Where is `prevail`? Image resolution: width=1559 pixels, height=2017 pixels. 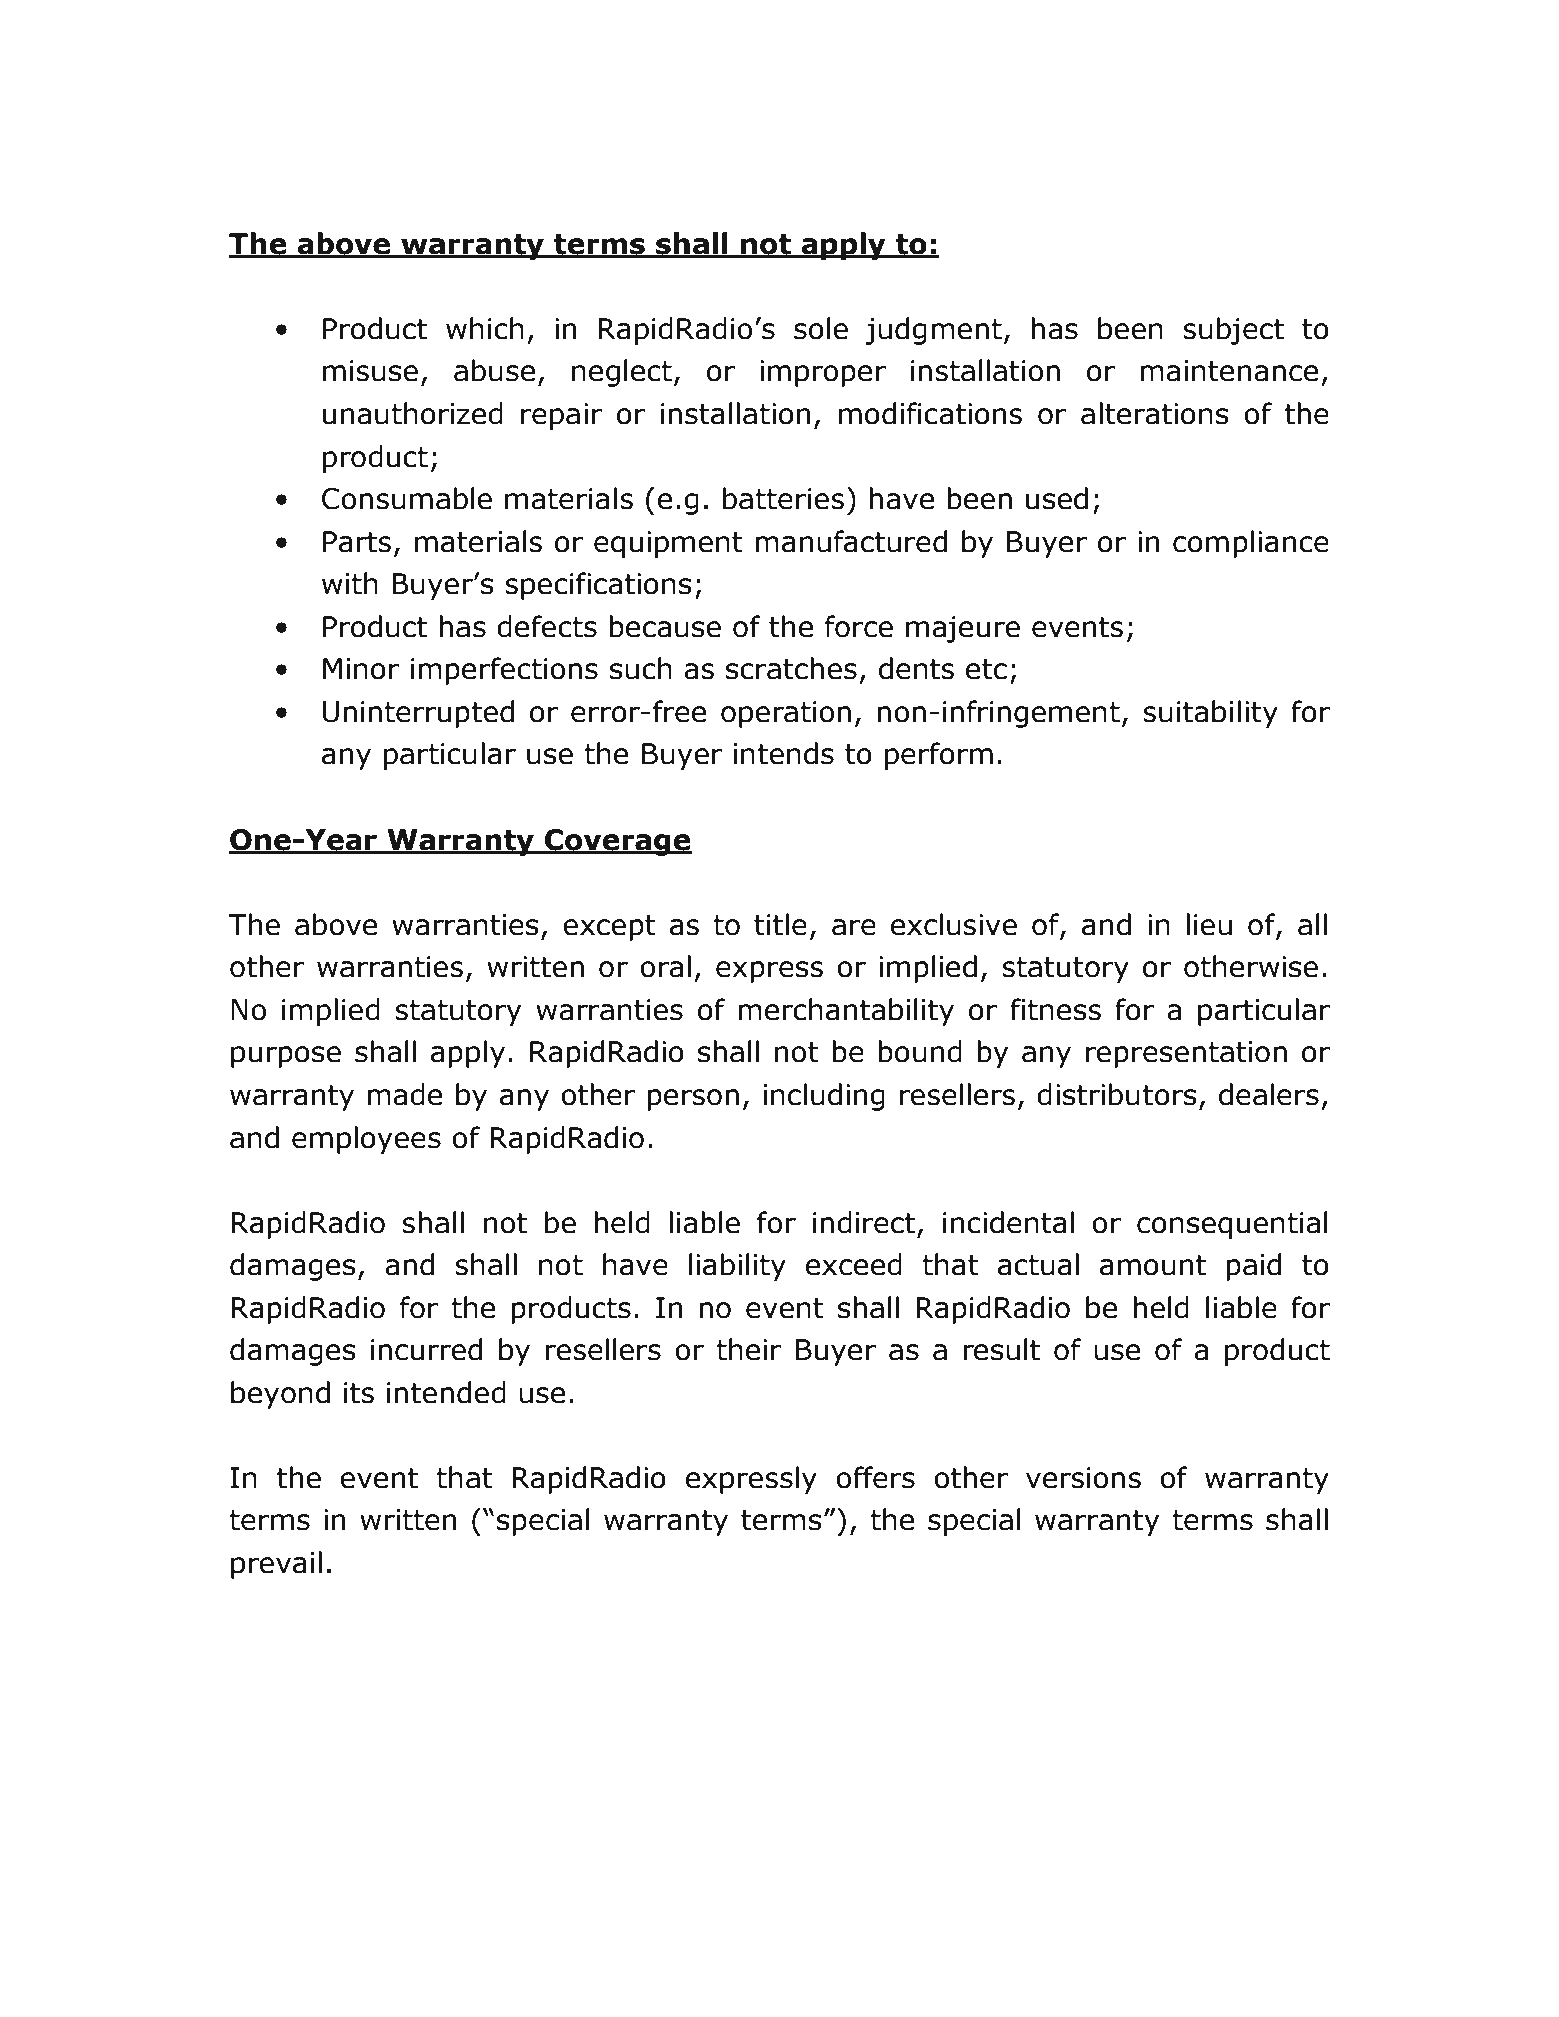
prevail is located at coordinates (276, 1565).
